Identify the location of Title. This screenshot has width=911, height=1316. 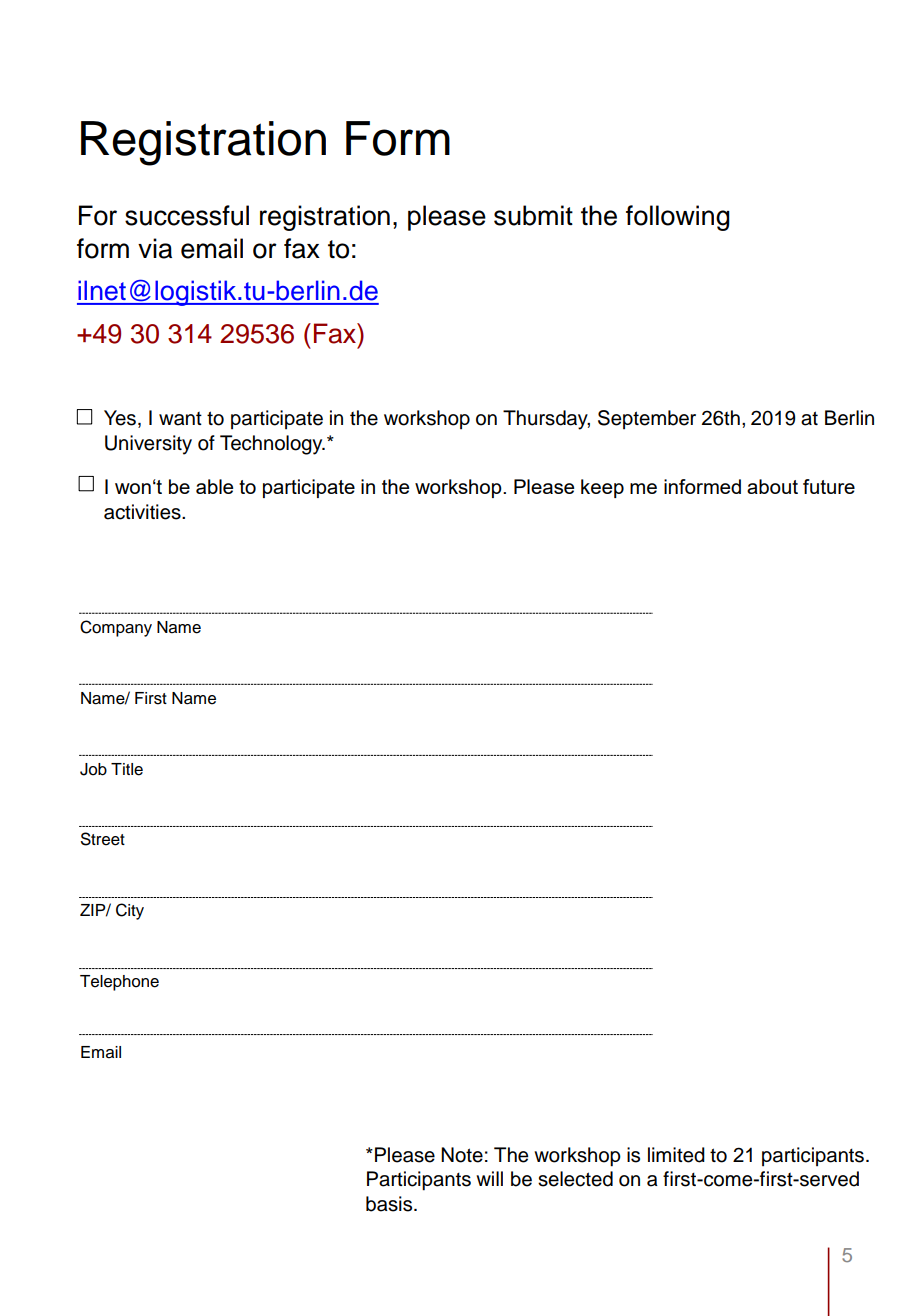
(127, 769).
